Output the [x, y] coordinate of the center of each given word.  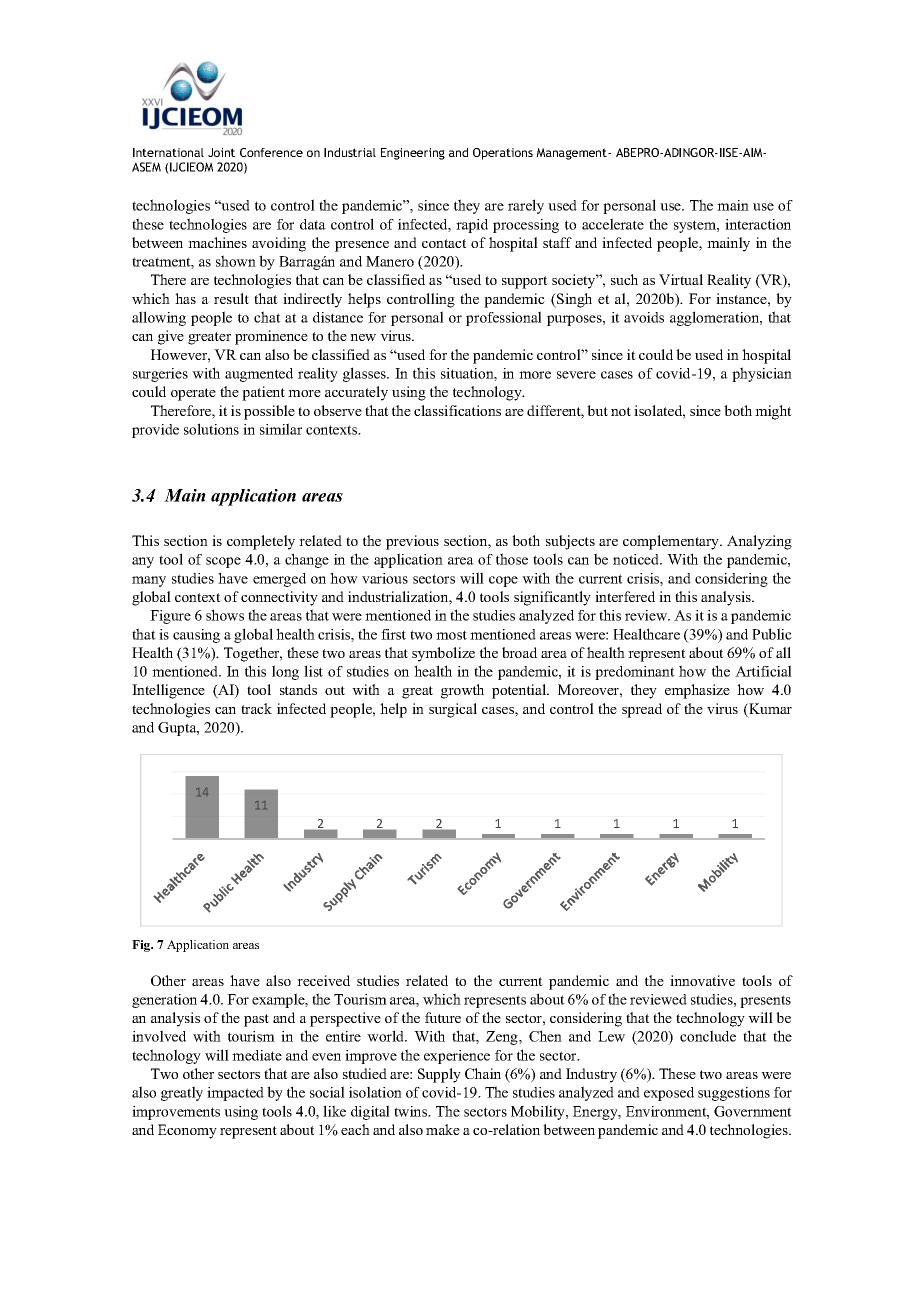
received [323, 980]
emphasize [697, 691]
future [443, 1017]
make [443, 1129]
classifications [457, 410]
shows [225, 615]
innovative [702, 980]
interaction [758, 224]
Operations [503, 154]
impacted [235, 1094]
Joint [221, 152]
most [451, 635]
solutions [211, 429]
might [773, 412]
